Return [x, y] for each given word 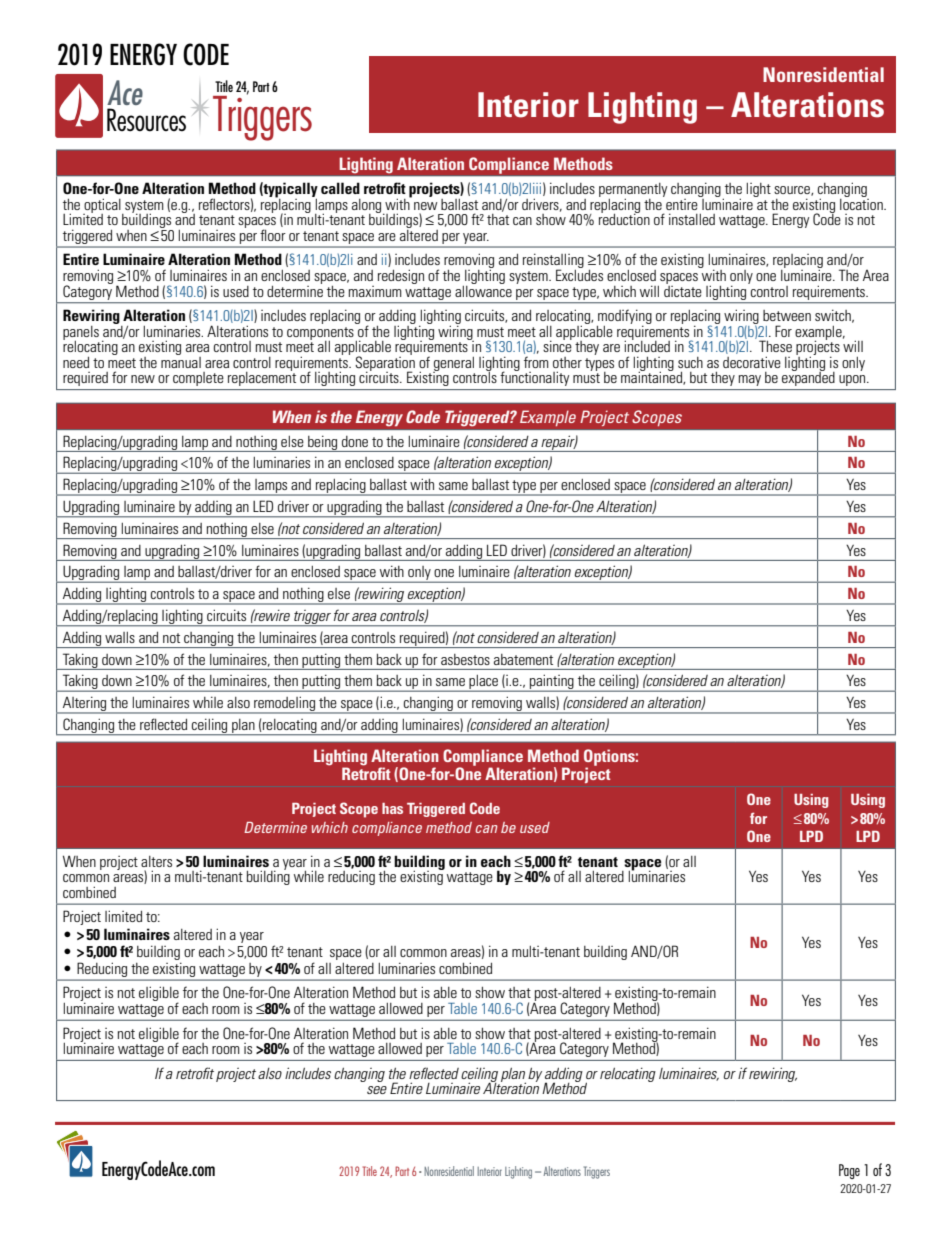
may [750, 380]
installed [692, 219]
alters [156, 861]
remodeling [284, 705]
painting [552, 683]
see [377, 1090]
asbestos [465, 659]
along [368, 207]
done [355, 441]
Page [849, 1171]
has [392, 808]
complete [198, 379]
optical [103, 206]
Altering [85, 705]
